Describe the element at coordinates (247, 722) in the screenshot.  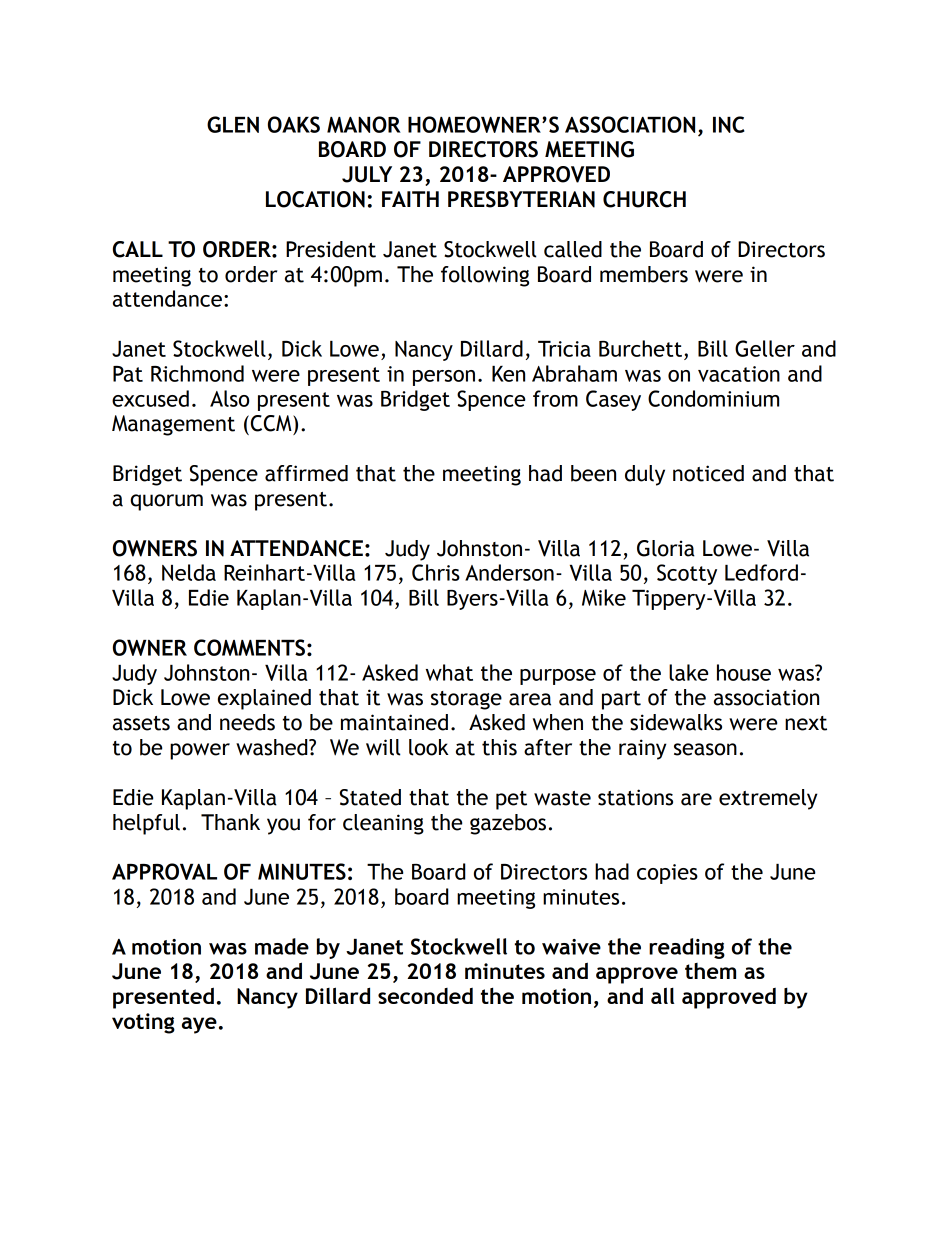
I see `needs` at that location.
